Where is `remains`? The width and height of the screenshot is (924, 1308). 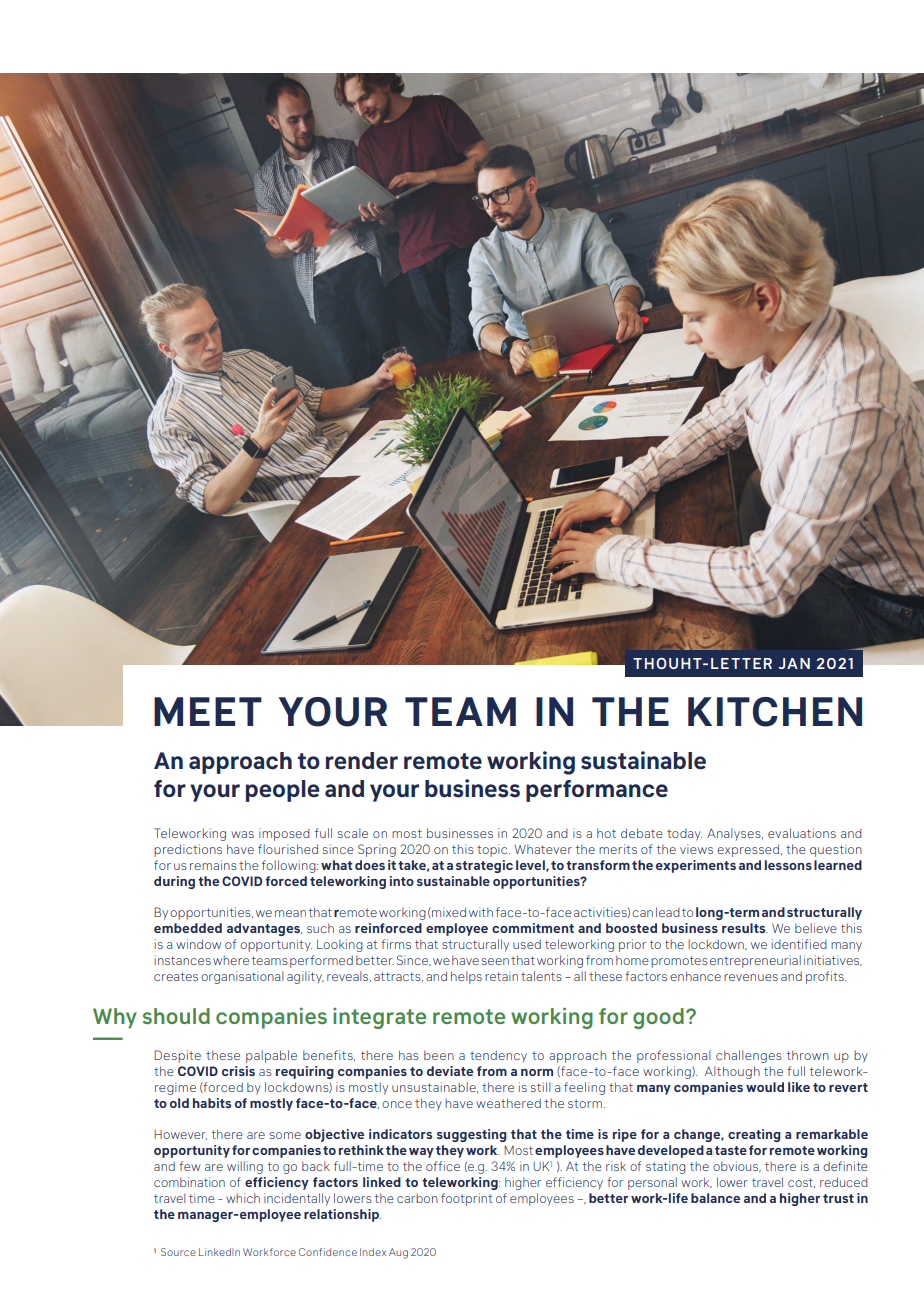 remains is located at coordinates (213, 865).
